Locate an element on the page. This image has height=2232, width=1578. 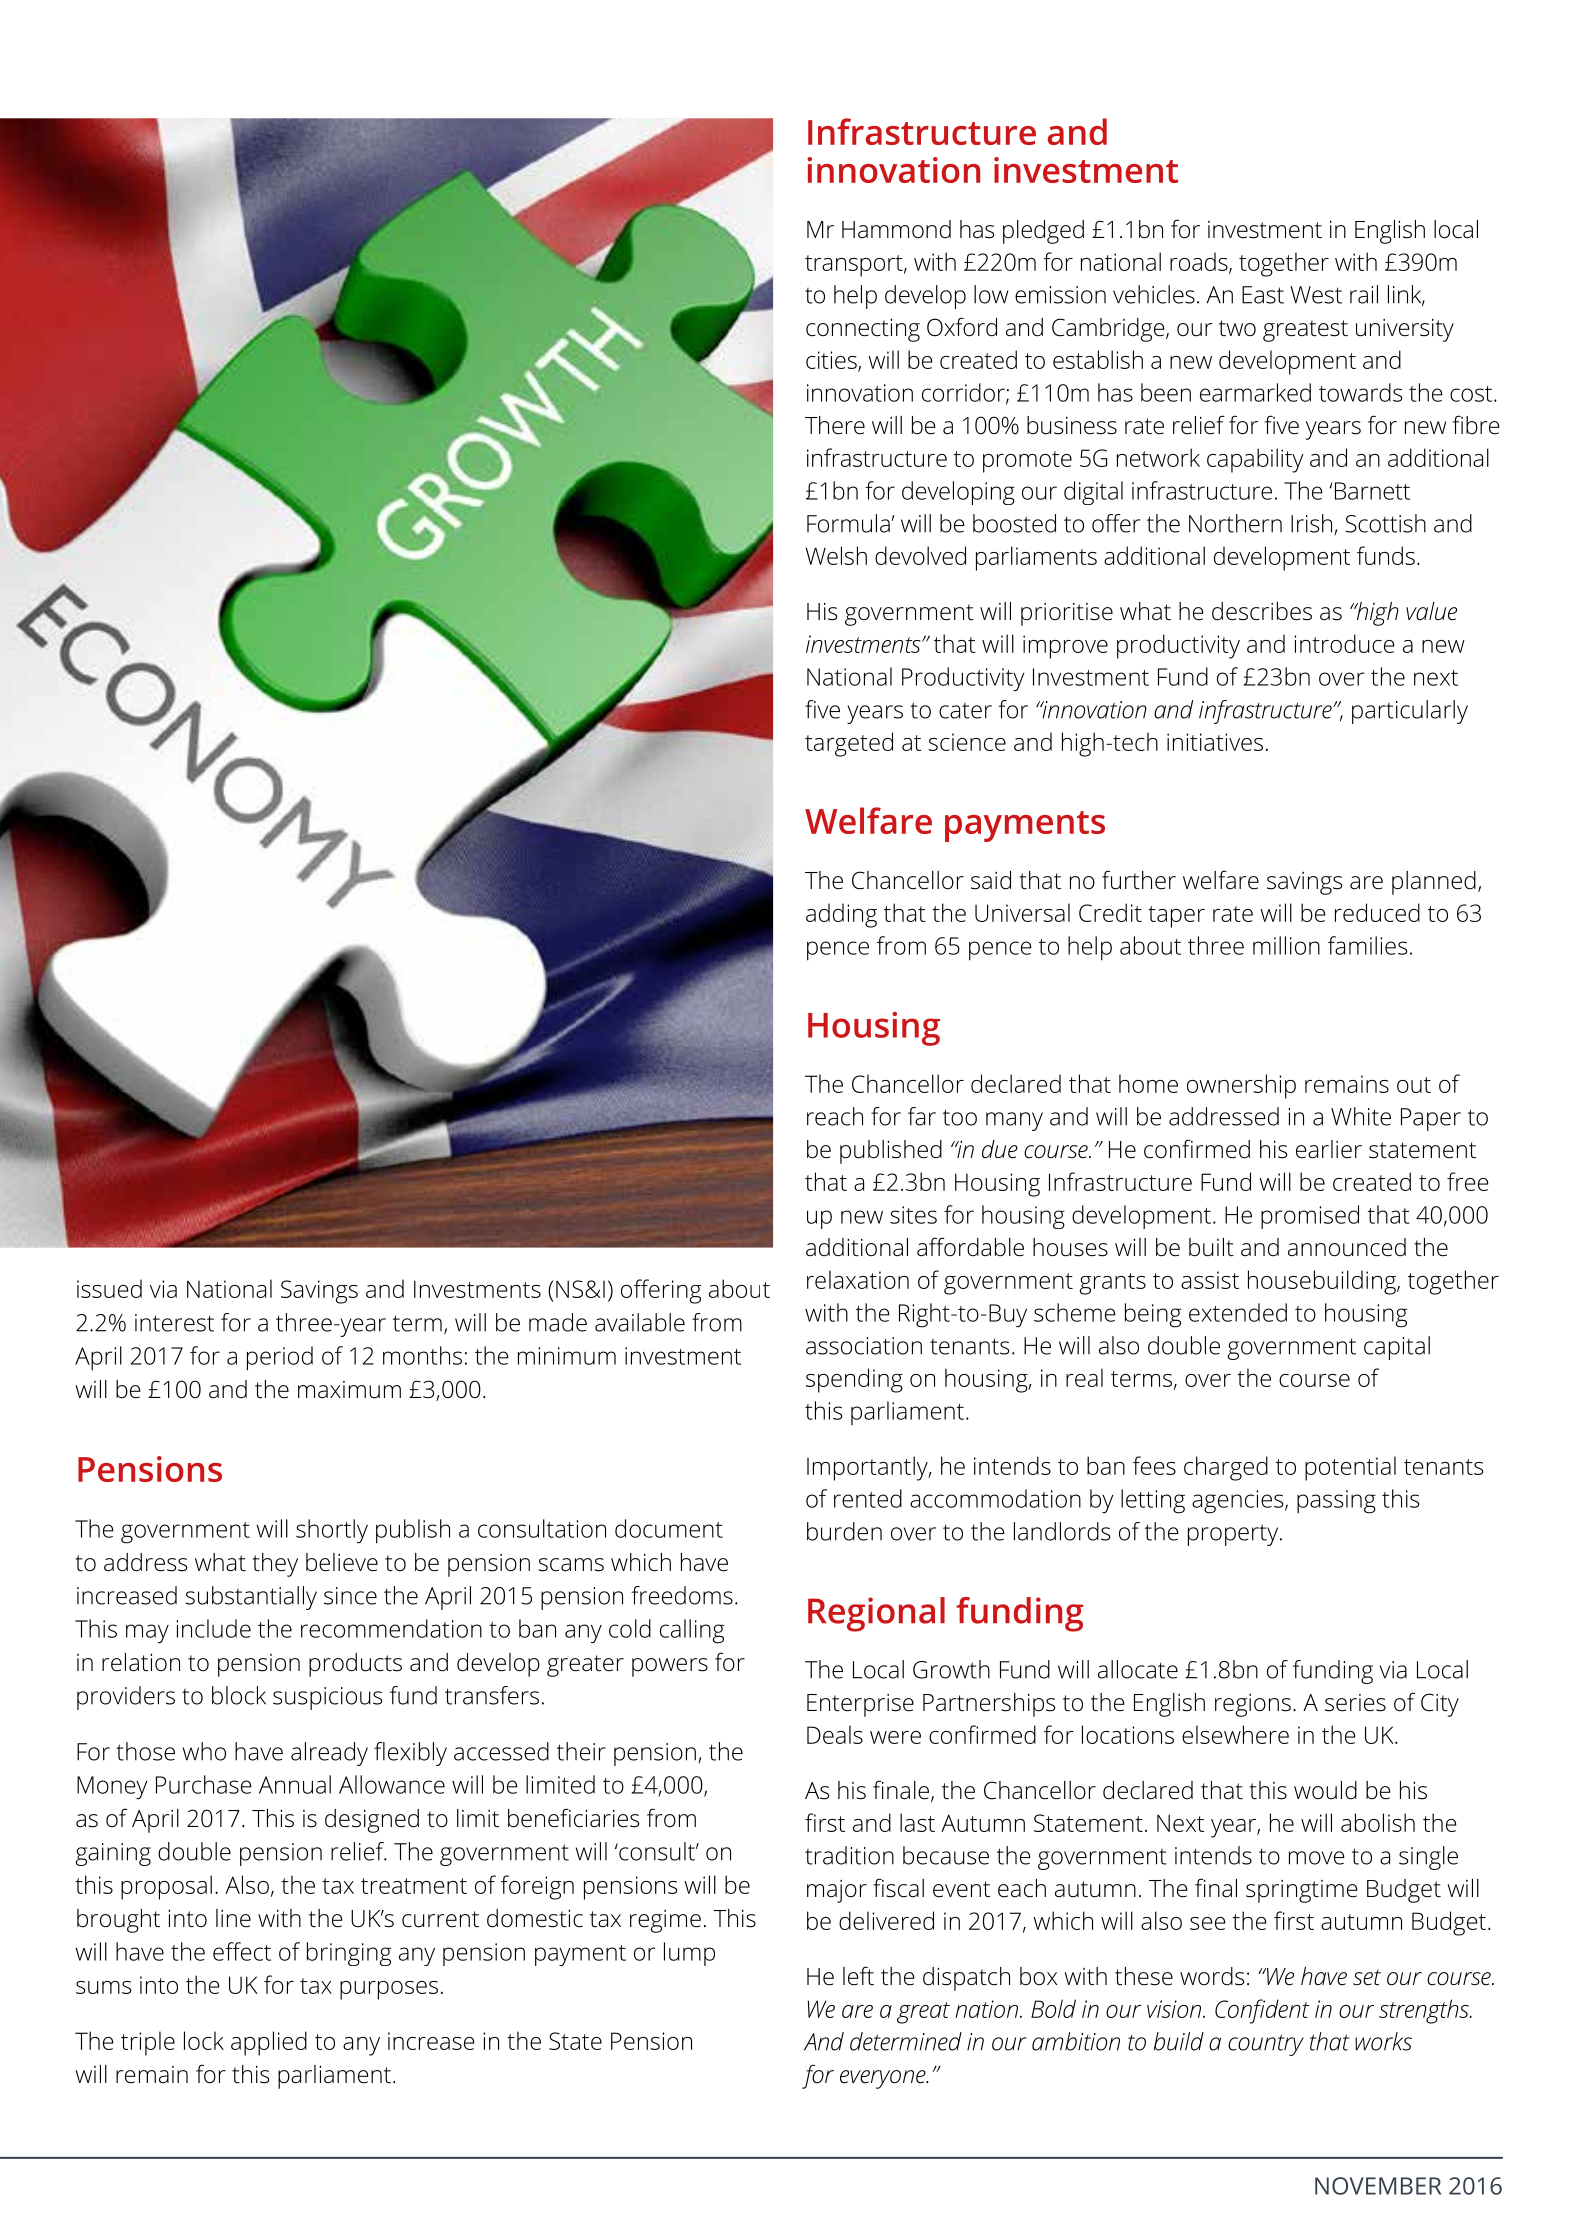
NOVEMBER is located at coordinates (1378, 2186).
